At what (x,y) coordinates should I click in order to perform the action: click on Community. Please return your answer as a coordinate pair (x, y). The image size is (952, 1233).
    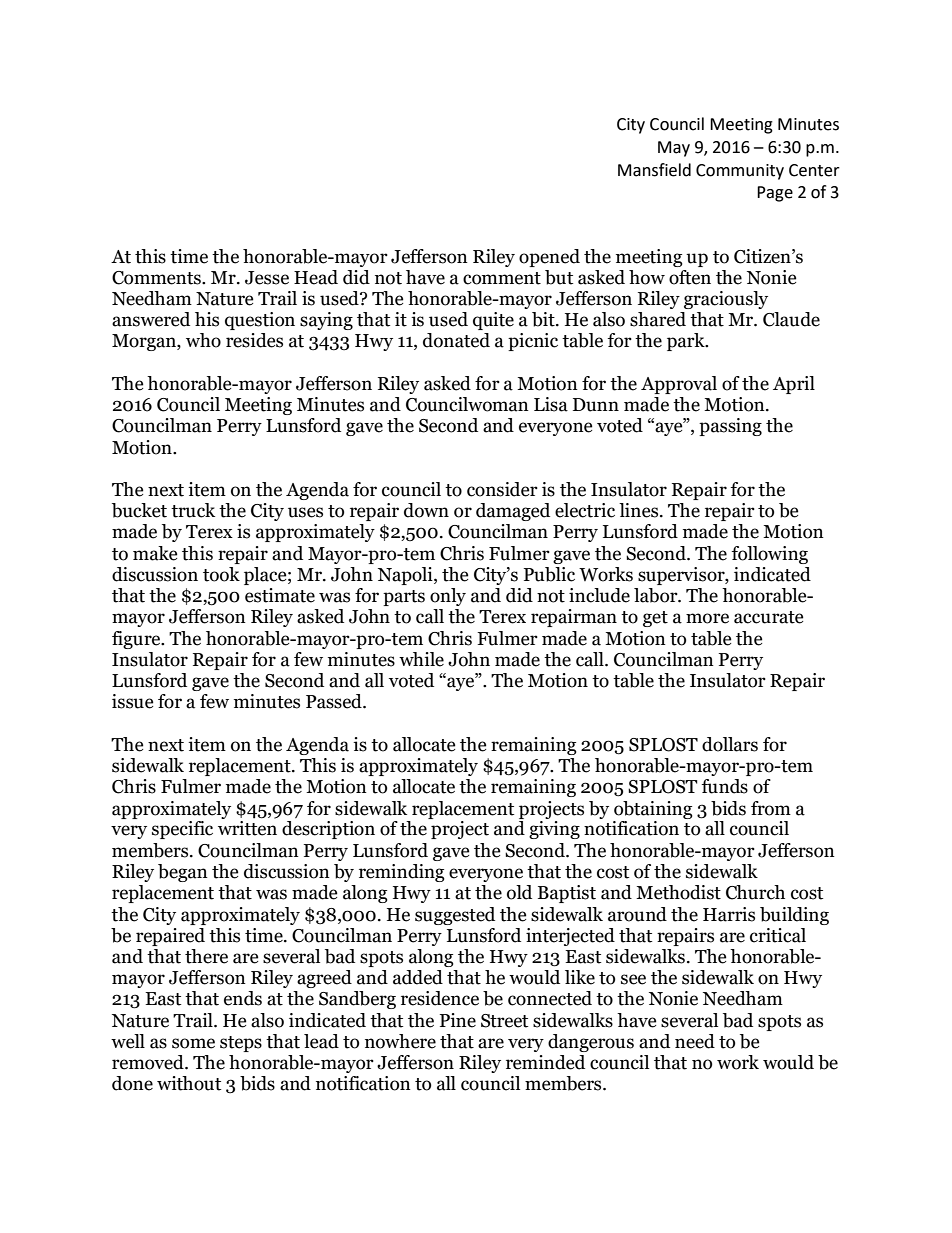
    Looking at the image, I should click on (740, 172).
